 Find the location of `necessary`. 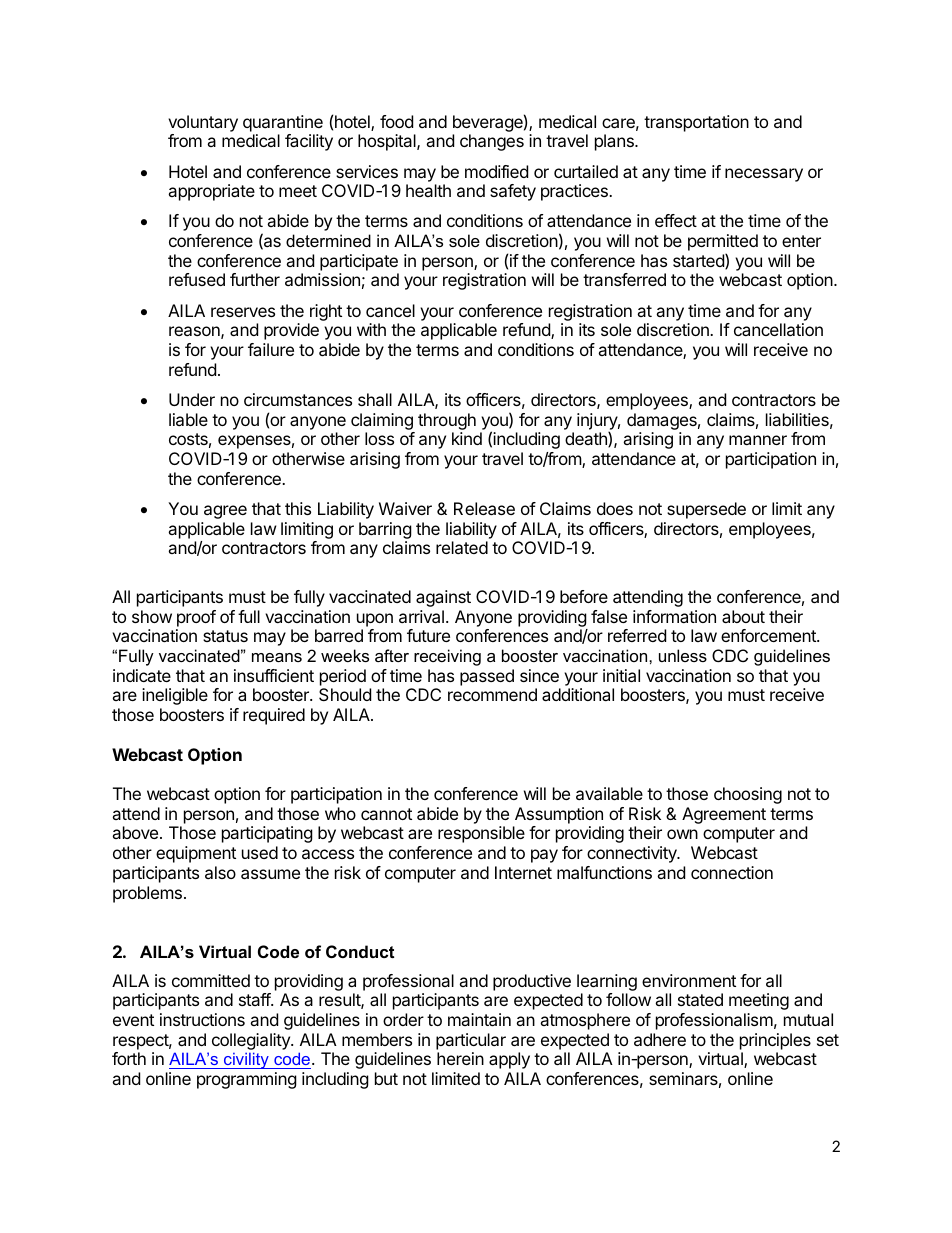

necessary is located at coordinates (764, 175).
